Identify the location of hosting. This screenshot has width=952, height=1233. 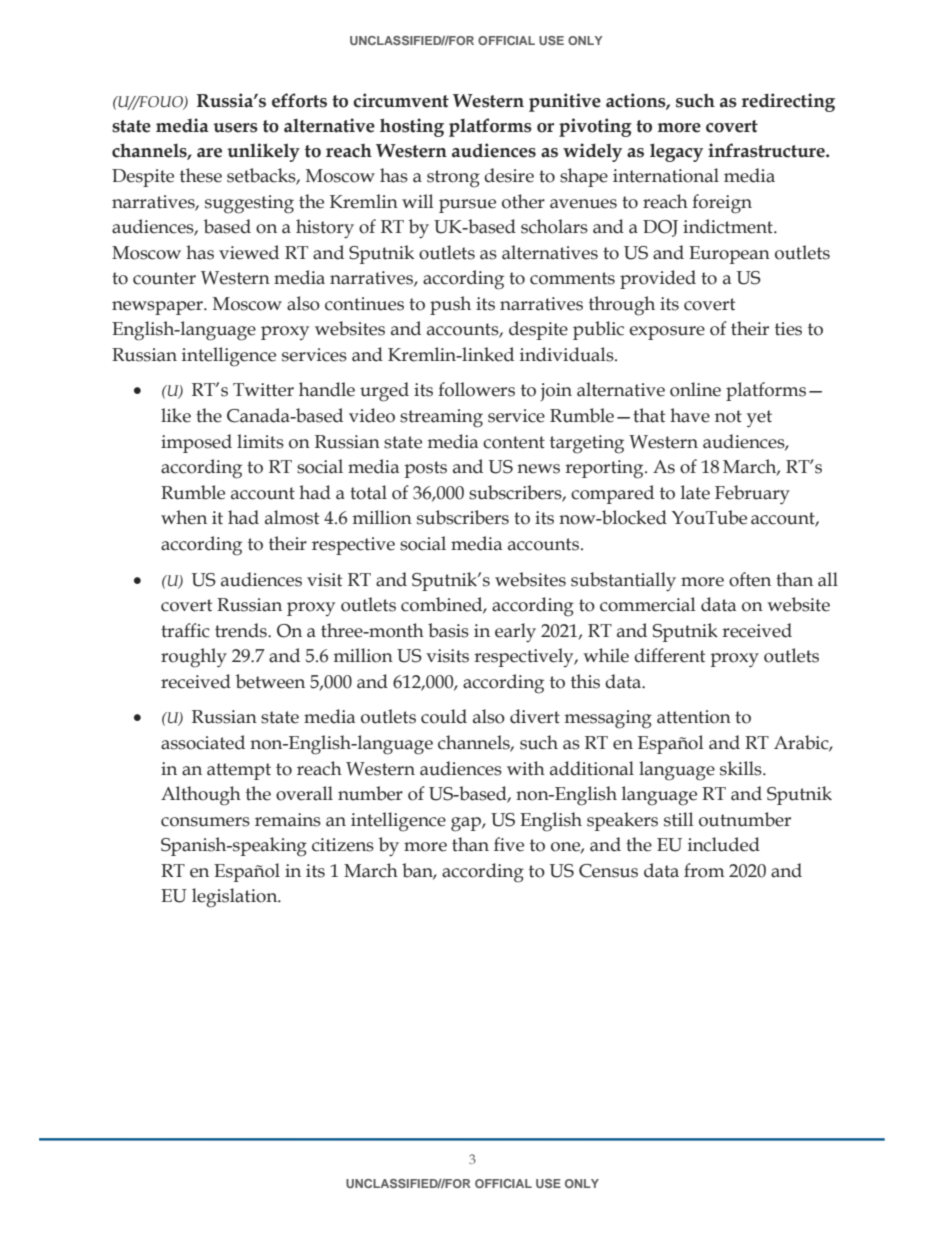
(412, 127).
